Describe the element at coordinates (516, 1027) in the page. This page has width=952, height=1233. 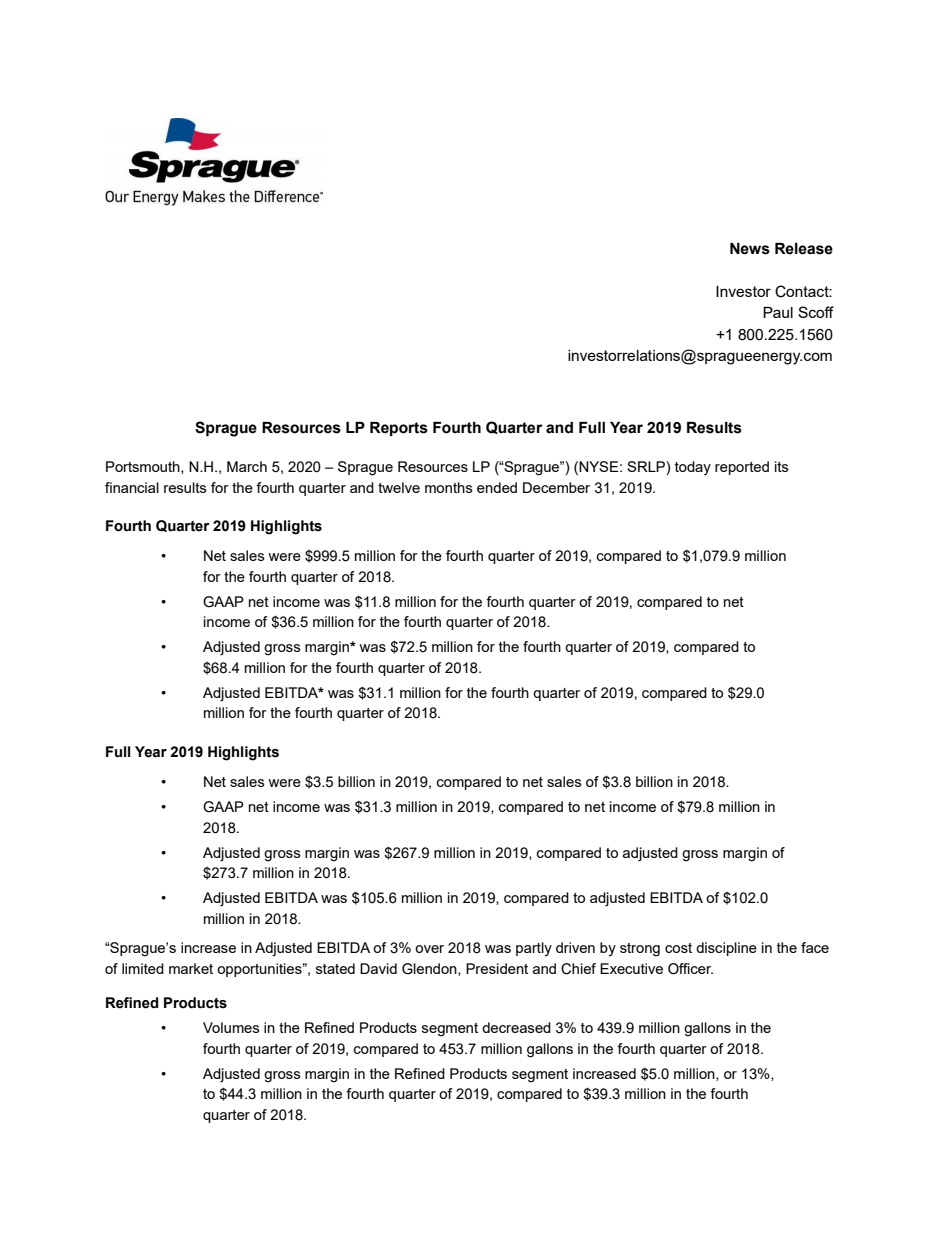
I see `decreased` at that location.
